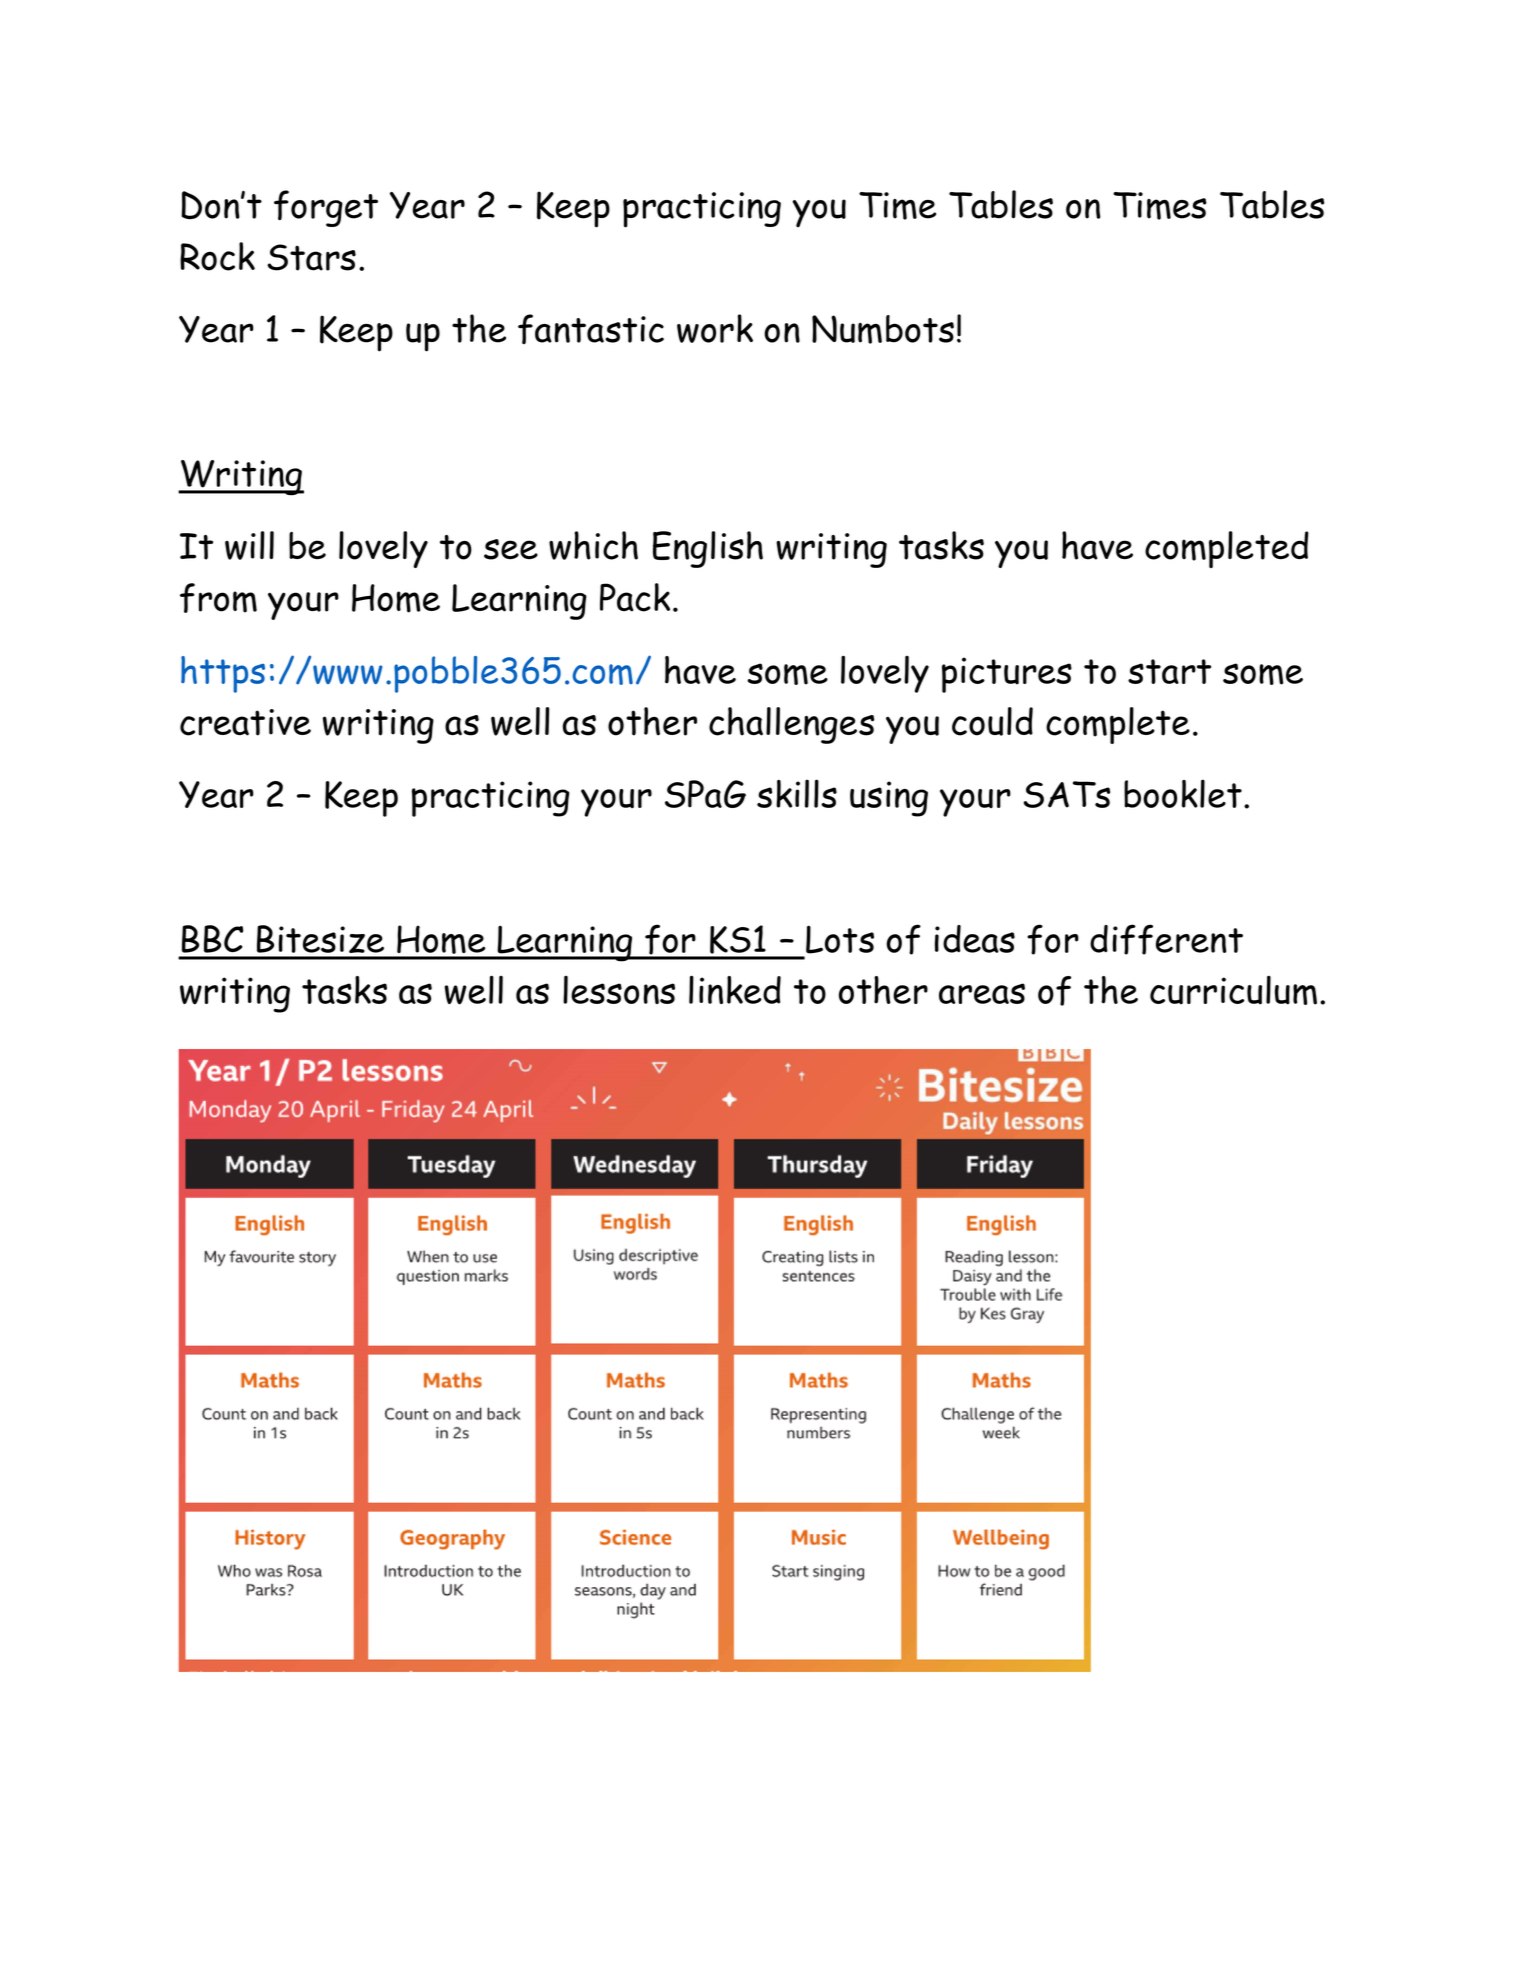 The width and height of the screenshot is (1519, 1966). I want to click on fantastic, so click(591, 329).
